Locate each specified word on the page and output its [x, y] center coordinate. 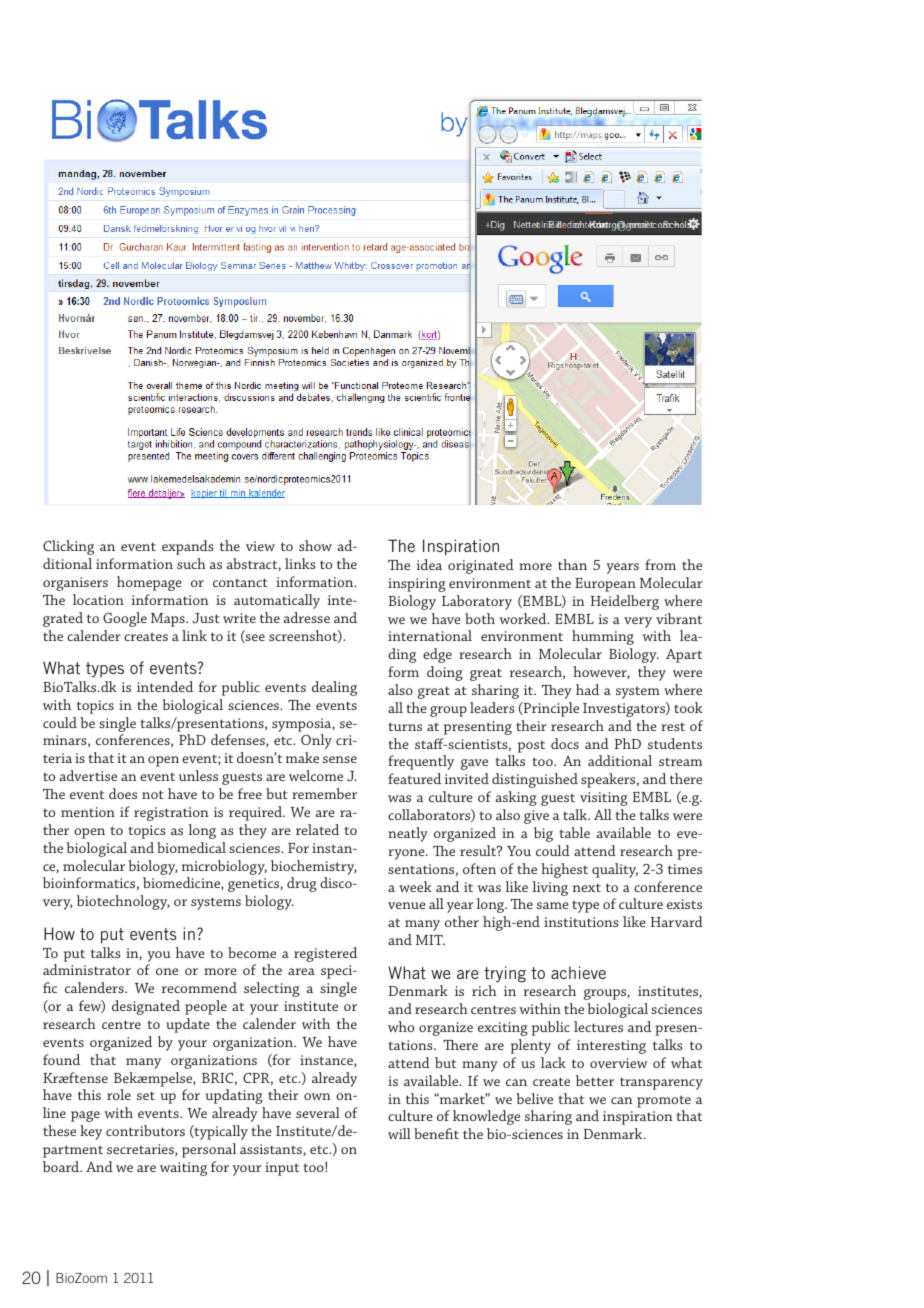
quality [615, 870]
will [399, 1133]
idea [429, 564]
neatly [408, 834]
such [191, 563]
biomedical [191, 847]
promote [664, 1101]
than [572, 564]
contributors [145, 1130]
